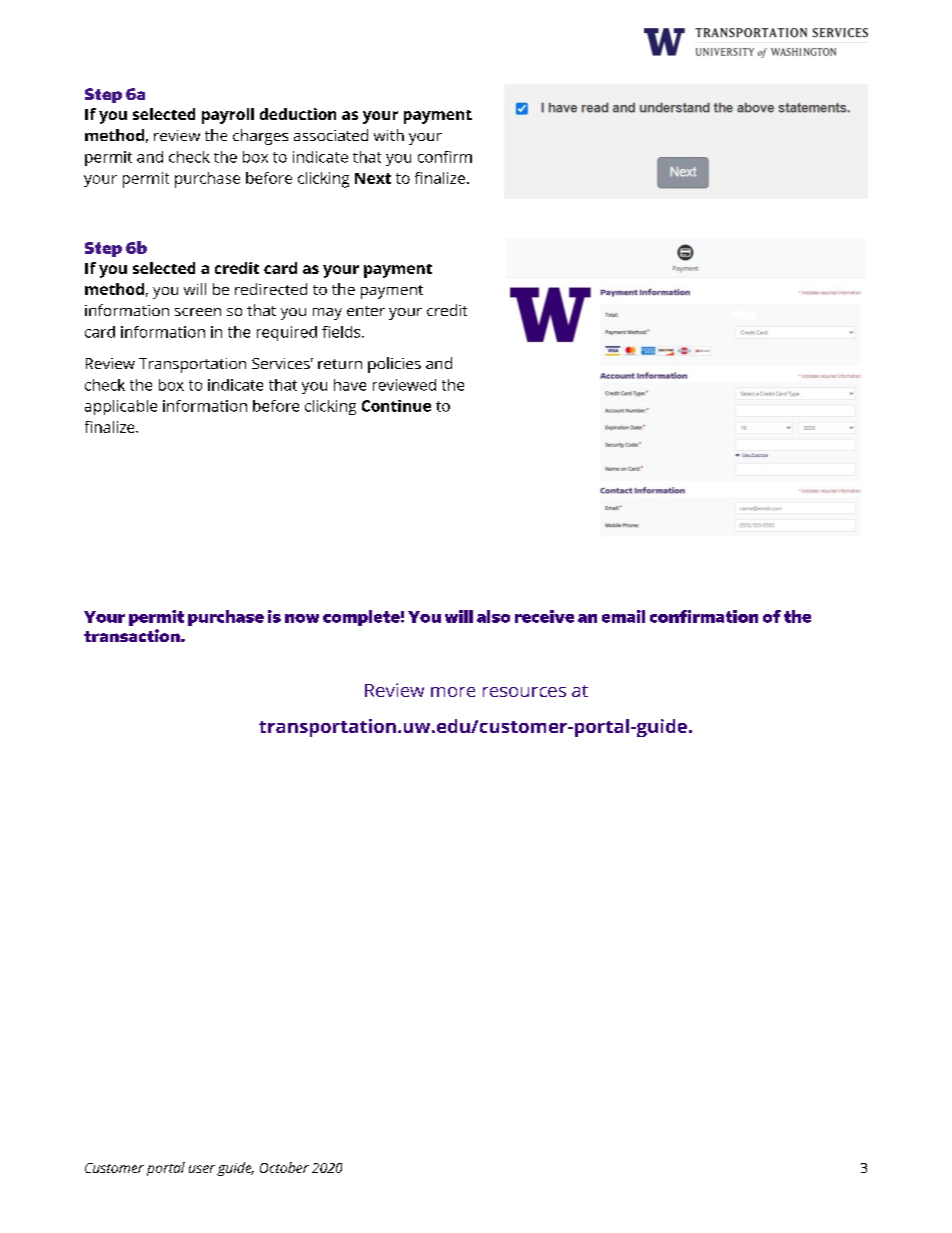 The height and width of the screenshot is (1233, 952). I want to click on user, so click(202, 1169).
